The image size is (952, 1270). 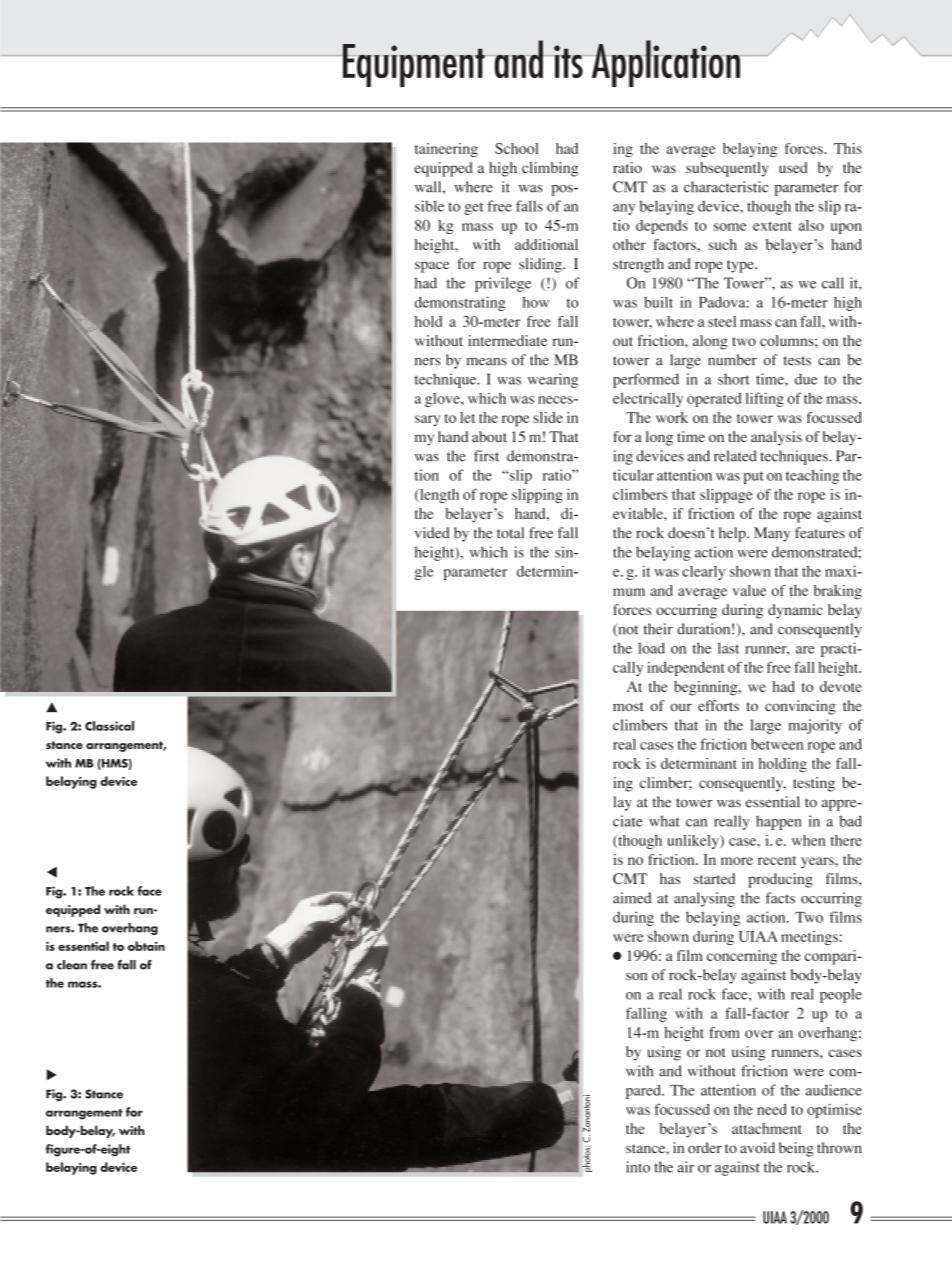 I want to click on Equipment, so click(x=413, y=65).
